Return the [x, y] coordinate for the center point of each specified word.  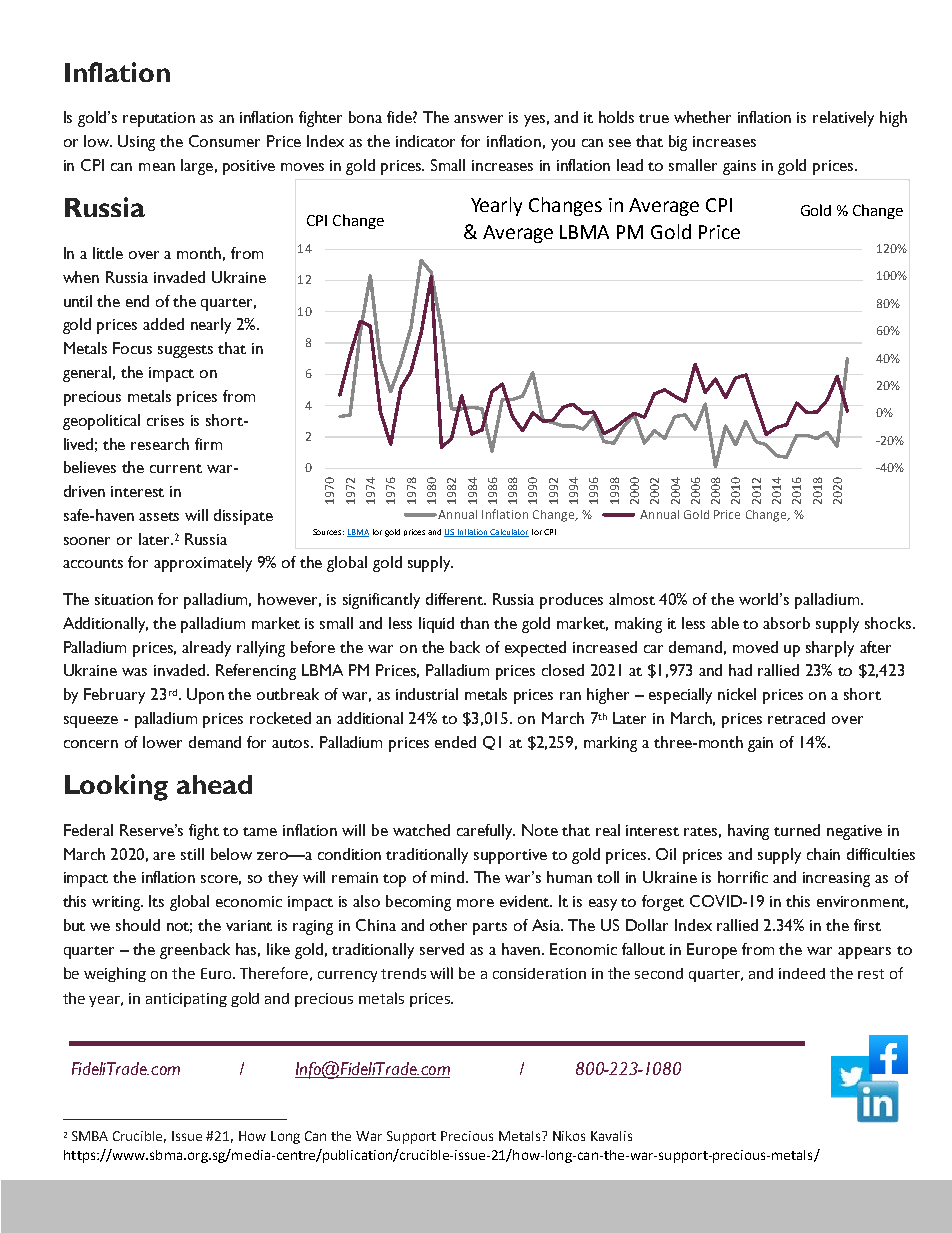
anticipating [186, 1000]
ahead [214, 784]
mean [157, 167]
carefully [486, 832]
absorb [786, 623]
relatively [843, 119]
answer [478, 119]
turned [797, 830]
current [176, 468]
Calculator [509, 533]
